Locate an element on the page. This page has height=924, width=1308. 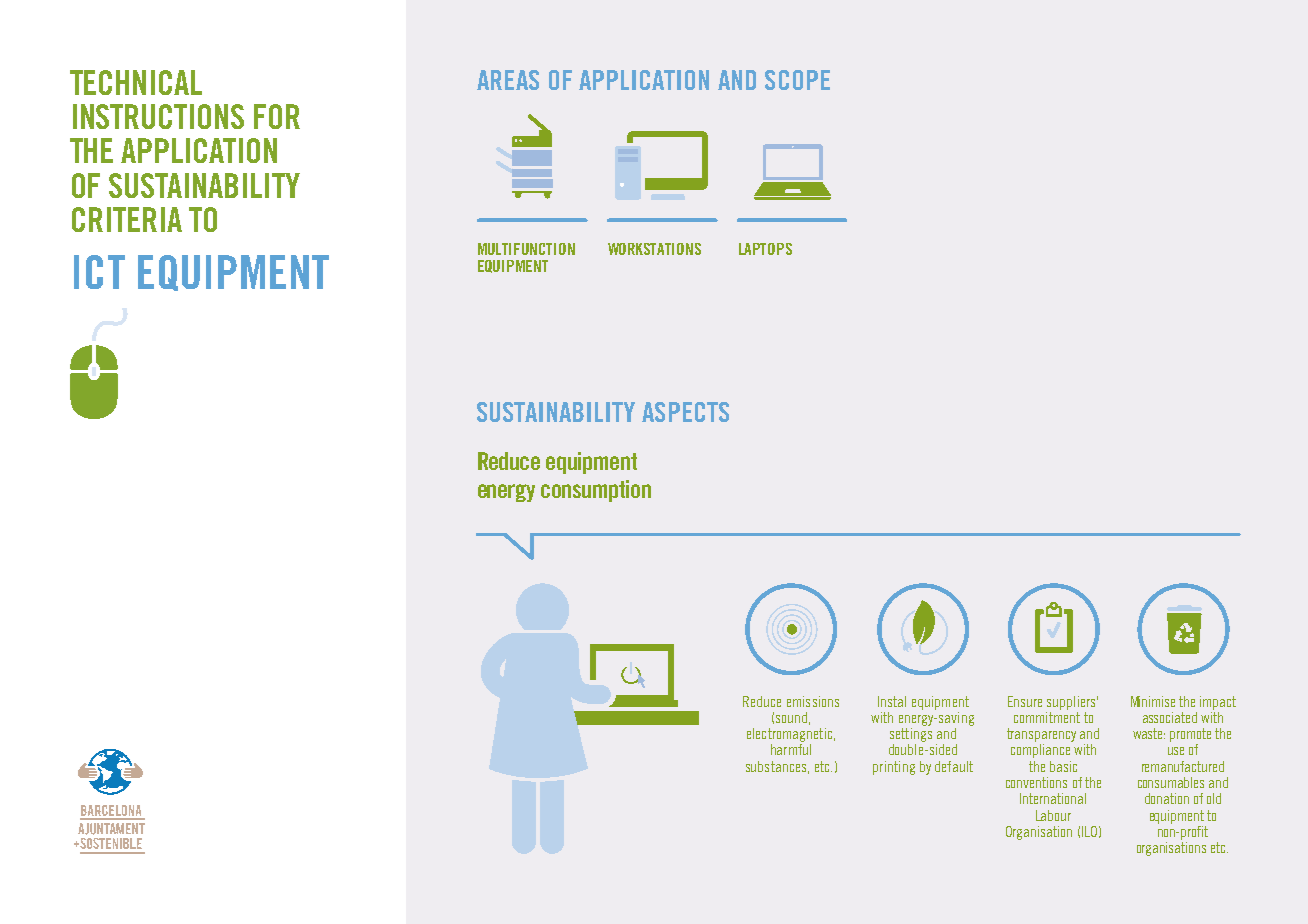
SCOPE is located at coordinates (797, 80).
